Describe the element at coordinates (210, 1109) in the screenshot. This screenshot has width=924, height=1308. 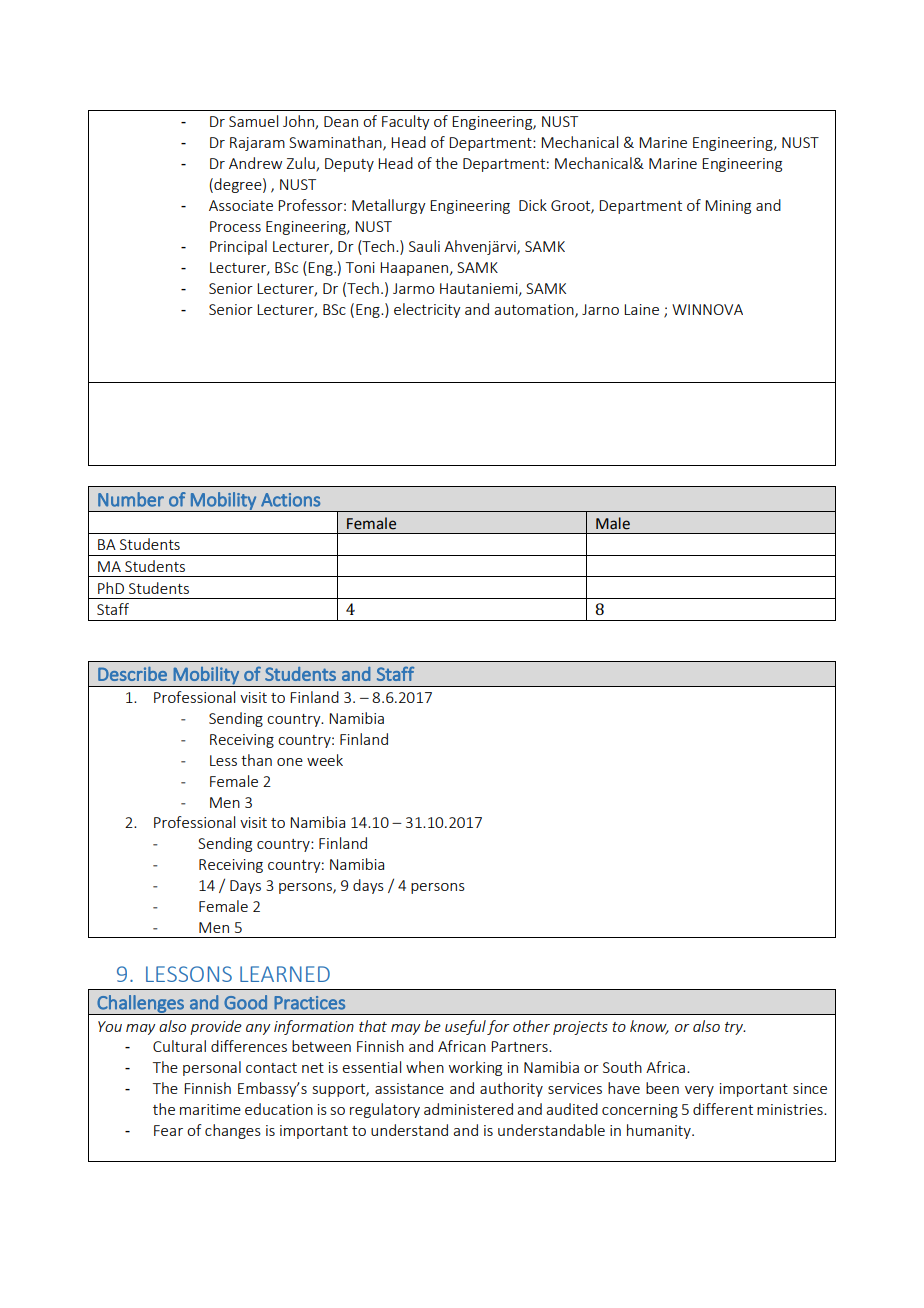
I see `maritime` at that location.
